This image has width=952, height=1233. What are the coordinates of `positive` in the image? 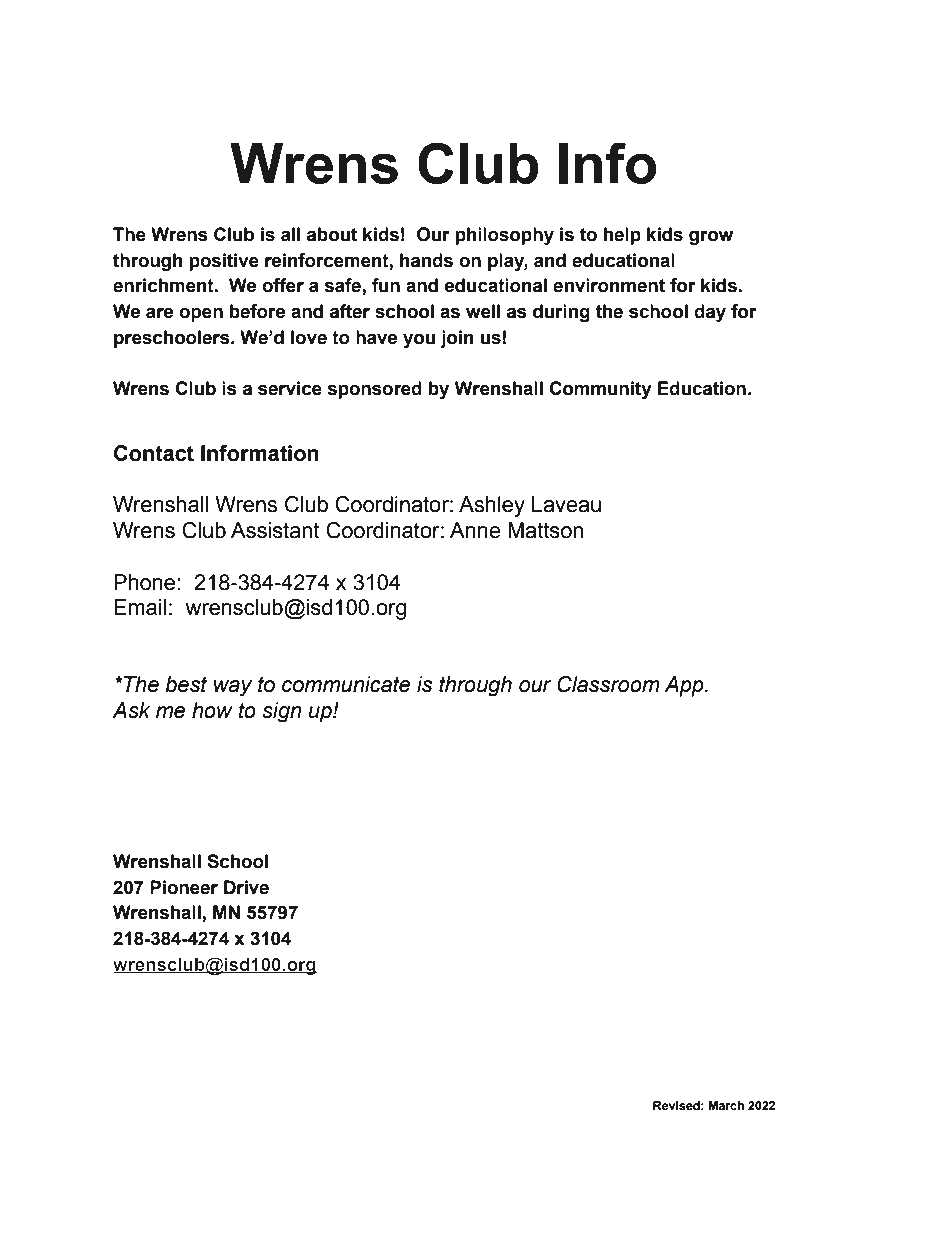 It's located at (224, 262).
